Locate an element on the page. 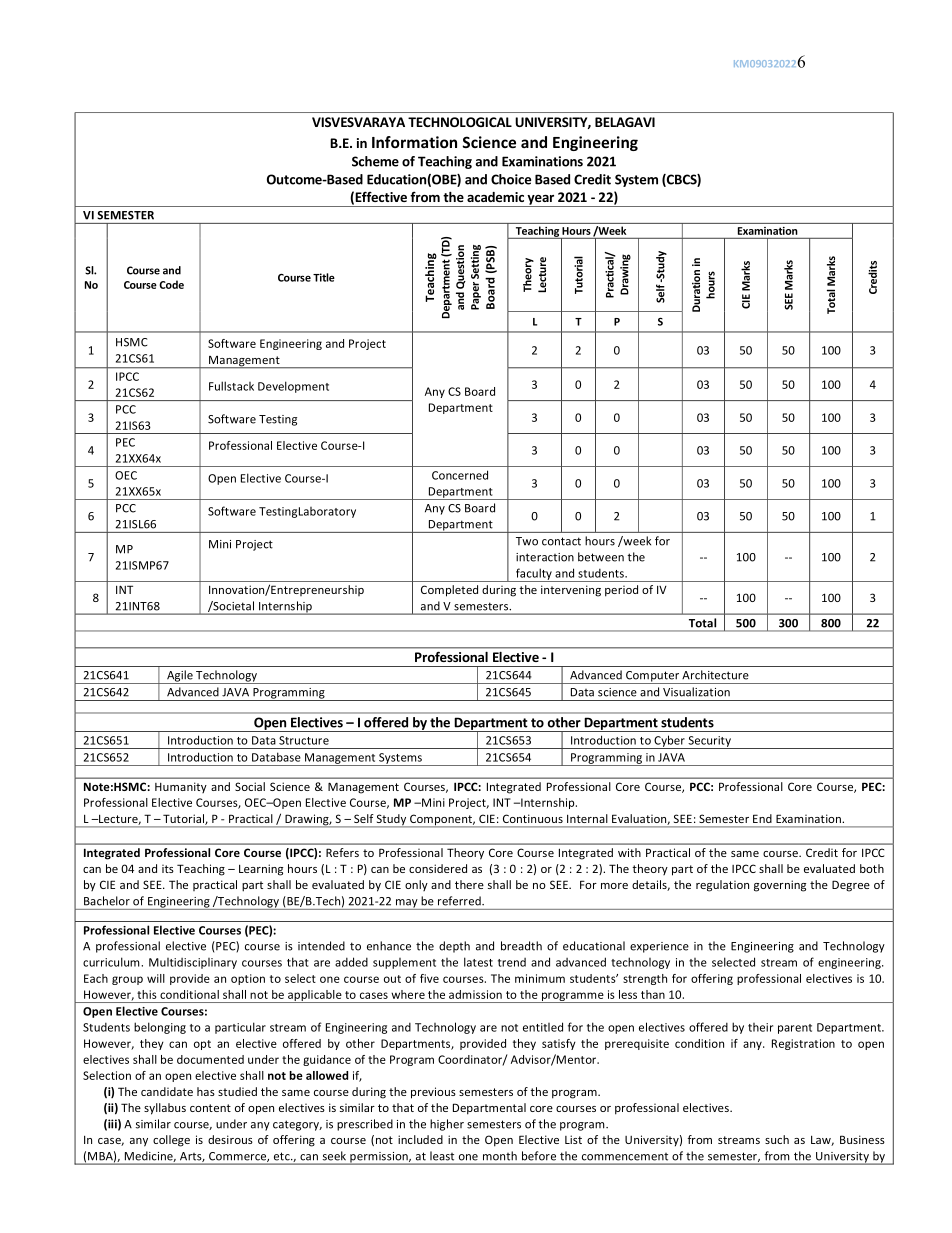 The image size is (952, 1233). content is located at coordinates (210, 1108).
